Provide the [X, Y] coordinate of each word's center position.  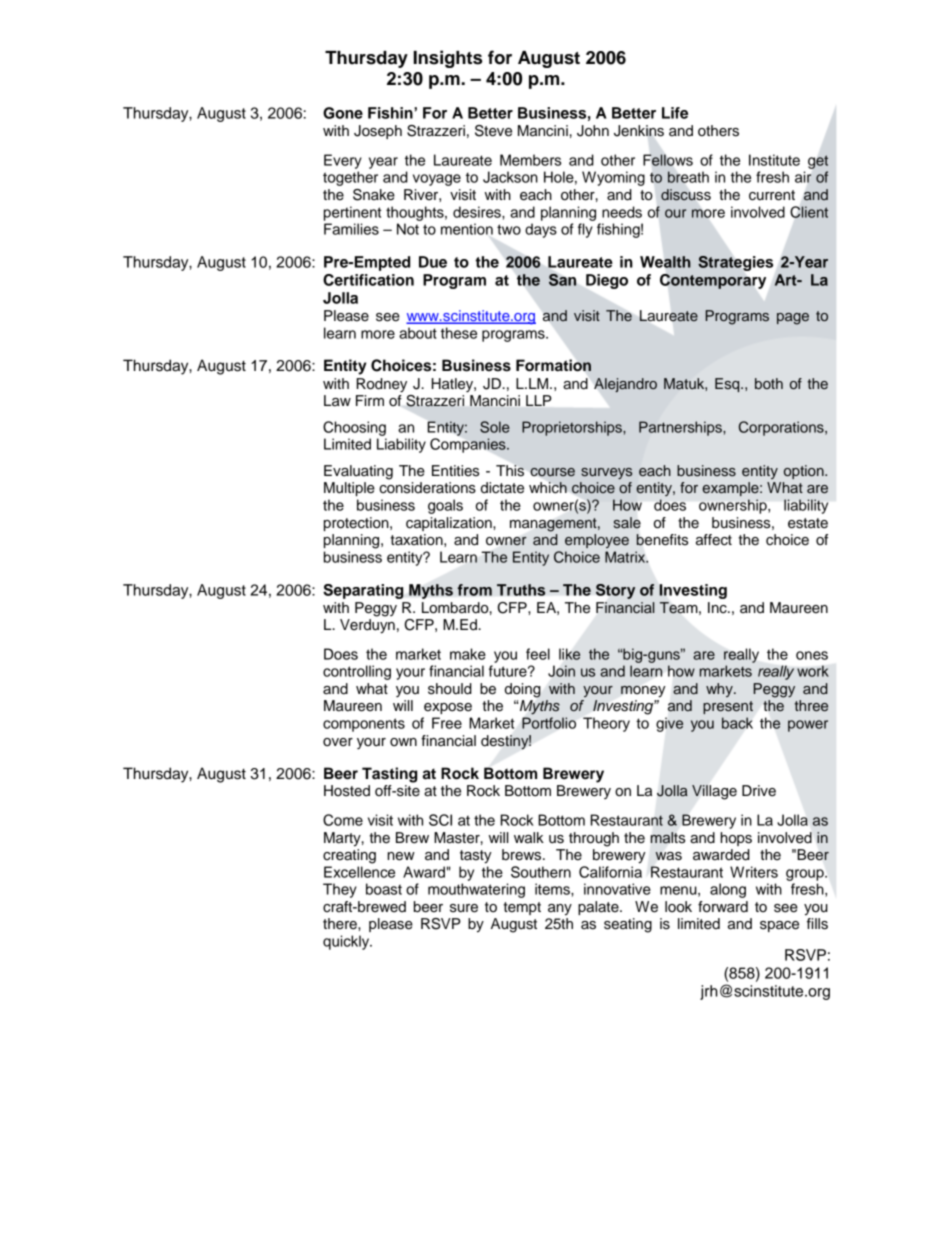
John [593, 131]
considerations [427, 488]
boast [384, 889]
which [548, 488]
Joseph [378, 132]
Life [675, 113]
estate [808, 523]
